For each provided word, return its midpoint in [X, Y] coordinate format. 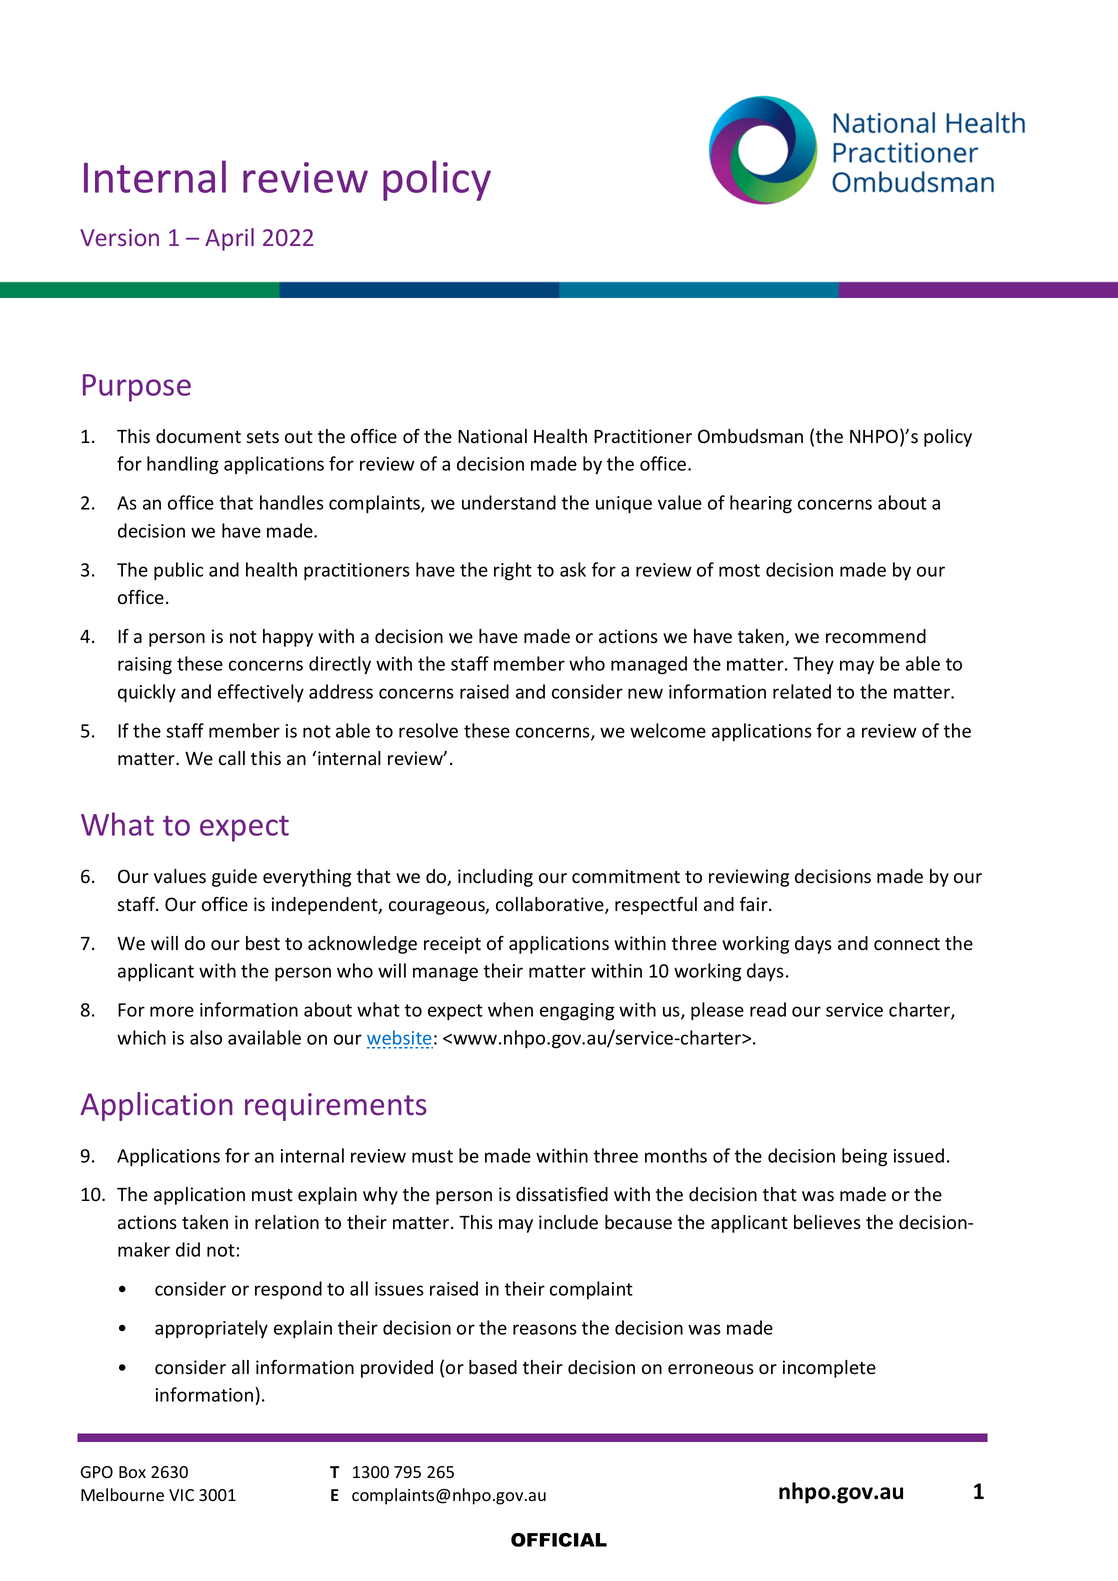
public [178, 571]
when [510, 1009]
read [768, 1009]
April [229, 239]
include [568, 1222]
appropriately [211, 1329]
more [172, 1011]
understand [509, 502]
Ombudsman [750, 436]
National [492, 436]
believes [827, 1222]
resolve [428, 730]
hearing [761, 504]
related [802, 691]
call [232, 758]
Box [132, 1472]
